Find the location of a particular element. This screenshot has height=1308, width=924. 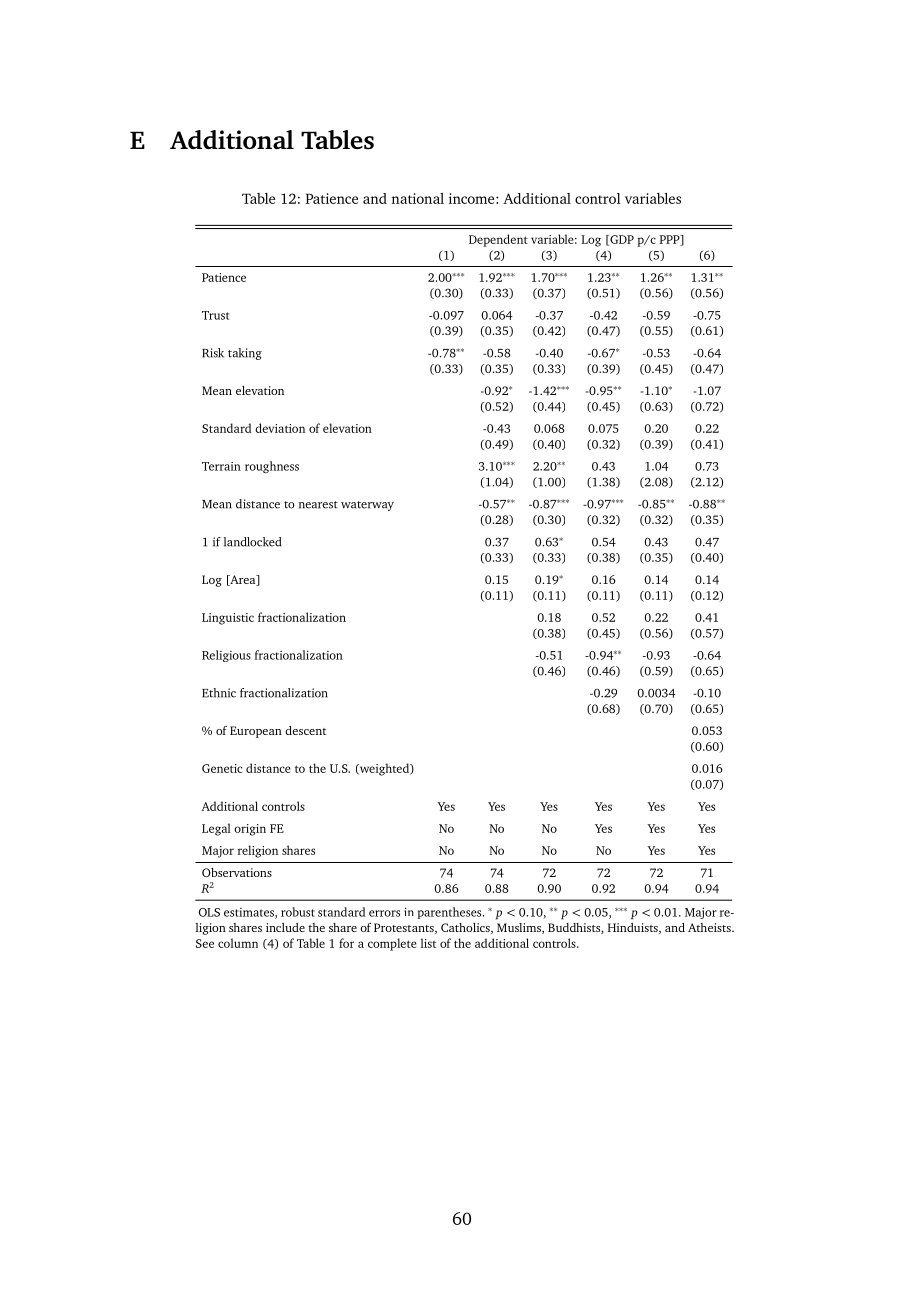

parentheses is located at coordinates (451, 913).
